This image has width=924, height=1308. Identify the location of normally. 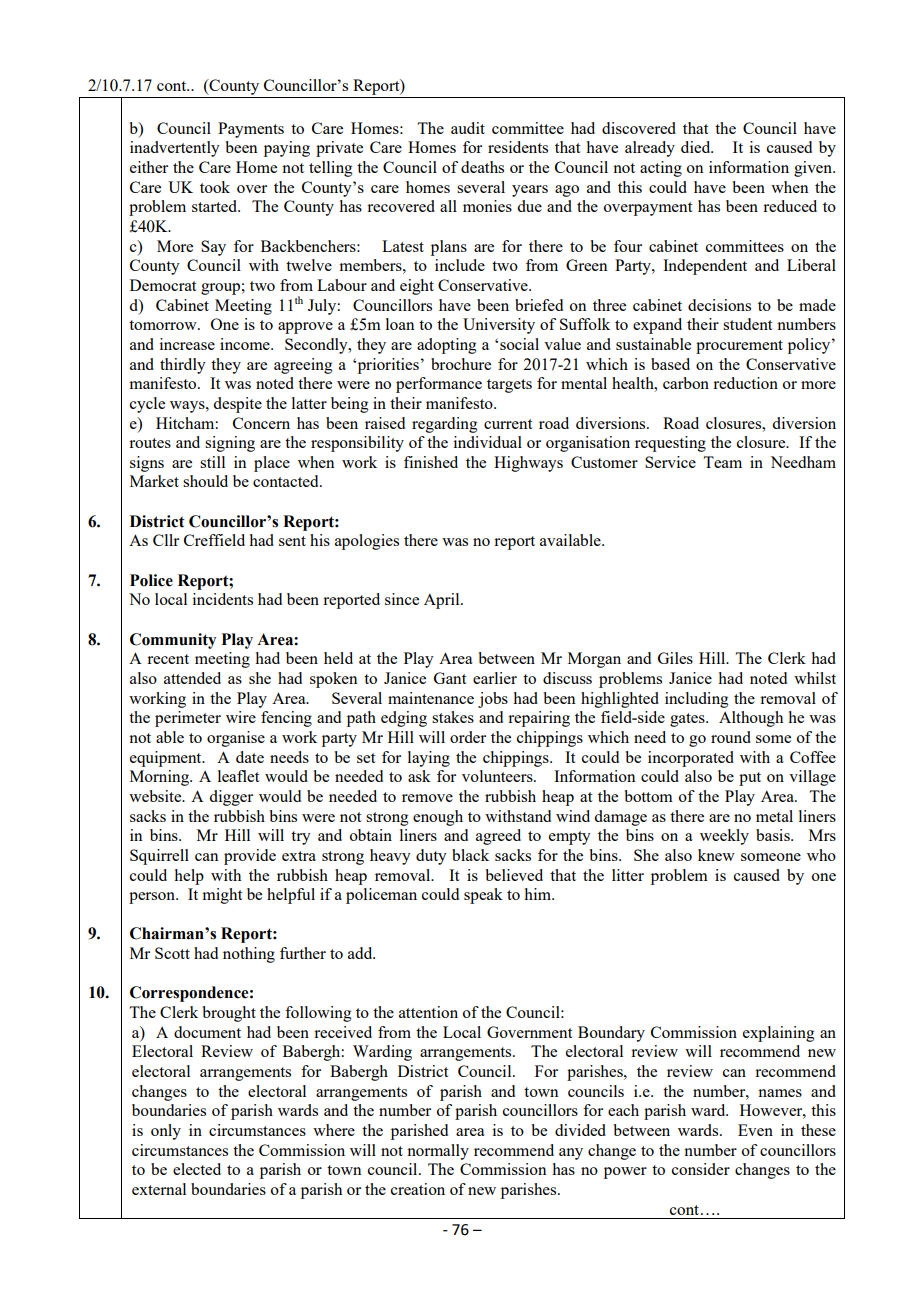
(438, 1152).
